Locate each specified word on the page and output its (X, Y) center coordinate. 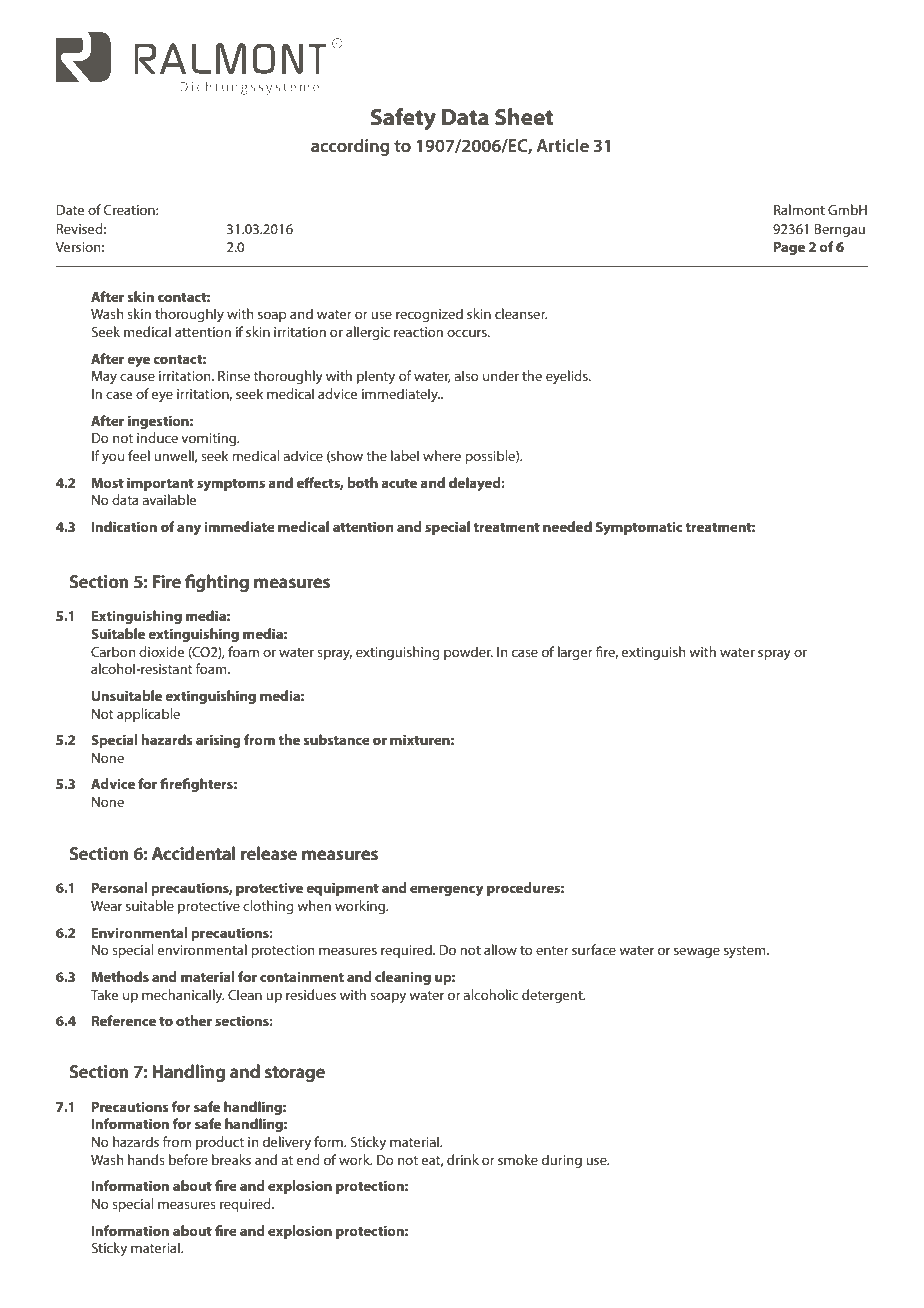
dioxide (162, 651)
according (350, 147)
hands (146, 1159)
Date (70, 210)
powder (468, 653)
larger (575, 653)
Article (562, 145)
